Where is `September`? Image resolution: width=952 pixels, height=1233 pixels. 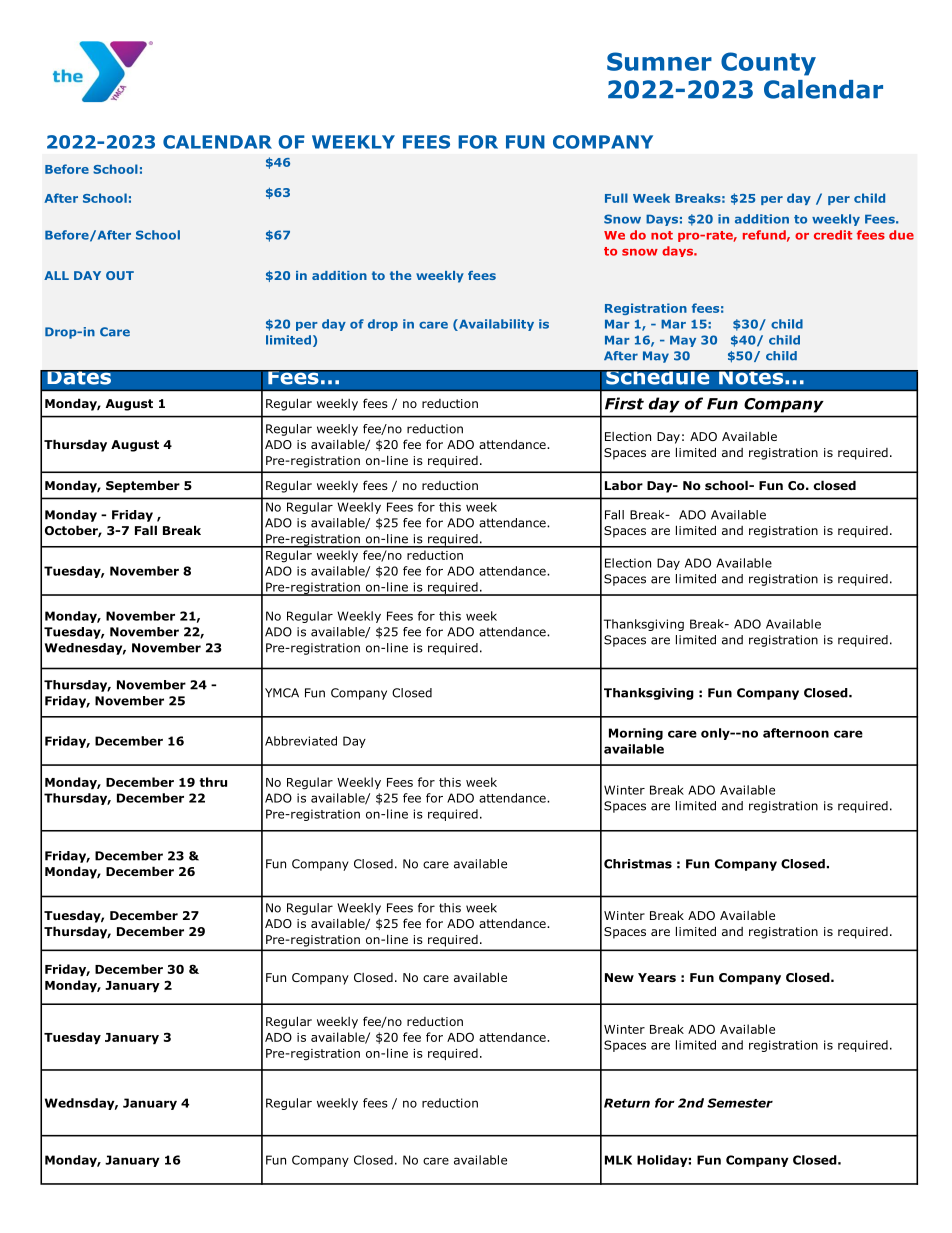
September is located at coordinates (143, 486).
